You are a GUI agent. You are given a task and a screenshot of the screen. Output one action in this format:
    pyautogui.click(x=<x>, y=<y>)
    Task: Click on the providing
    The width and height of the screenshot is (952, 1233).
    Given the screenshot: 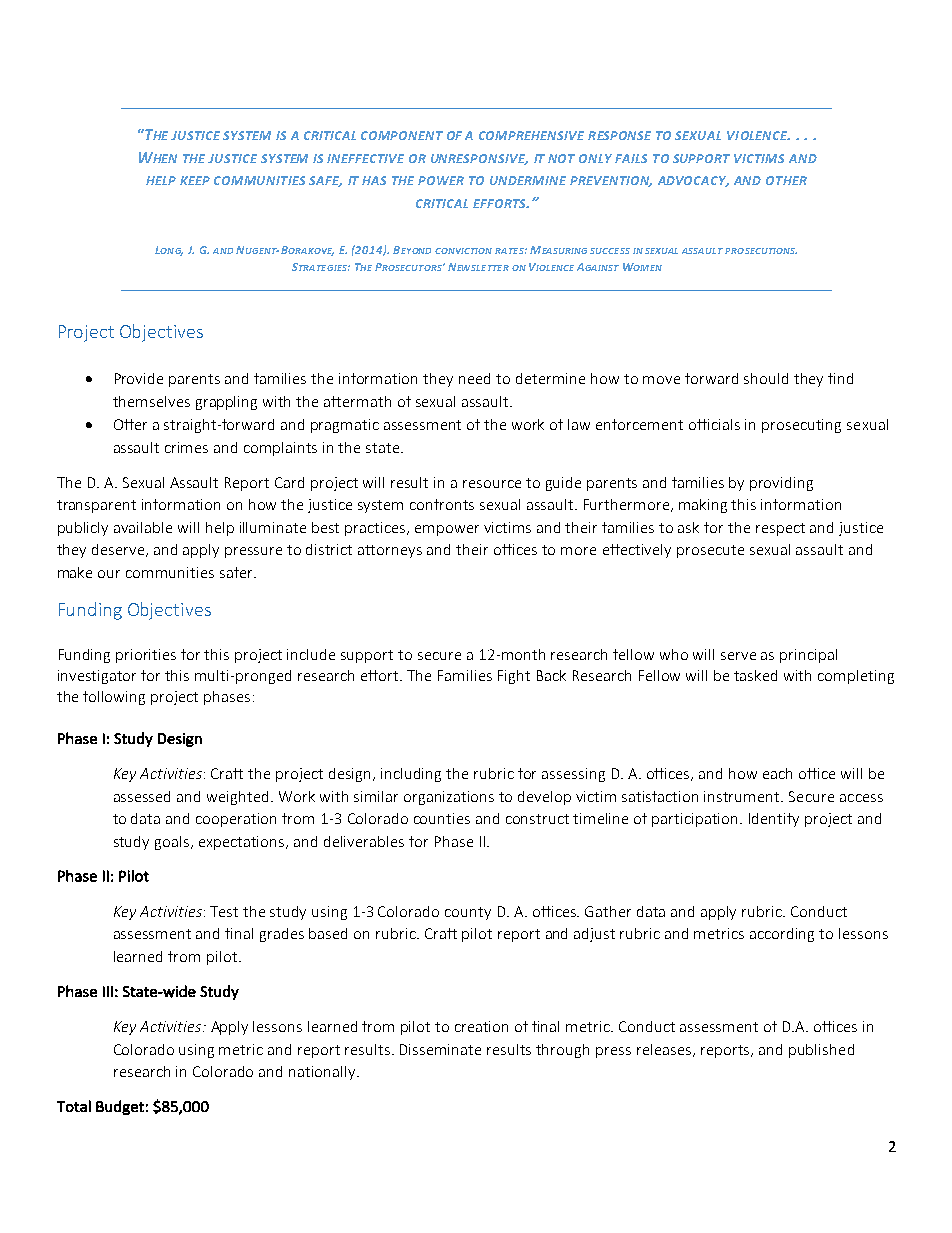 What is the action you would take?
    pyautogui.click(x=781, y=484)
